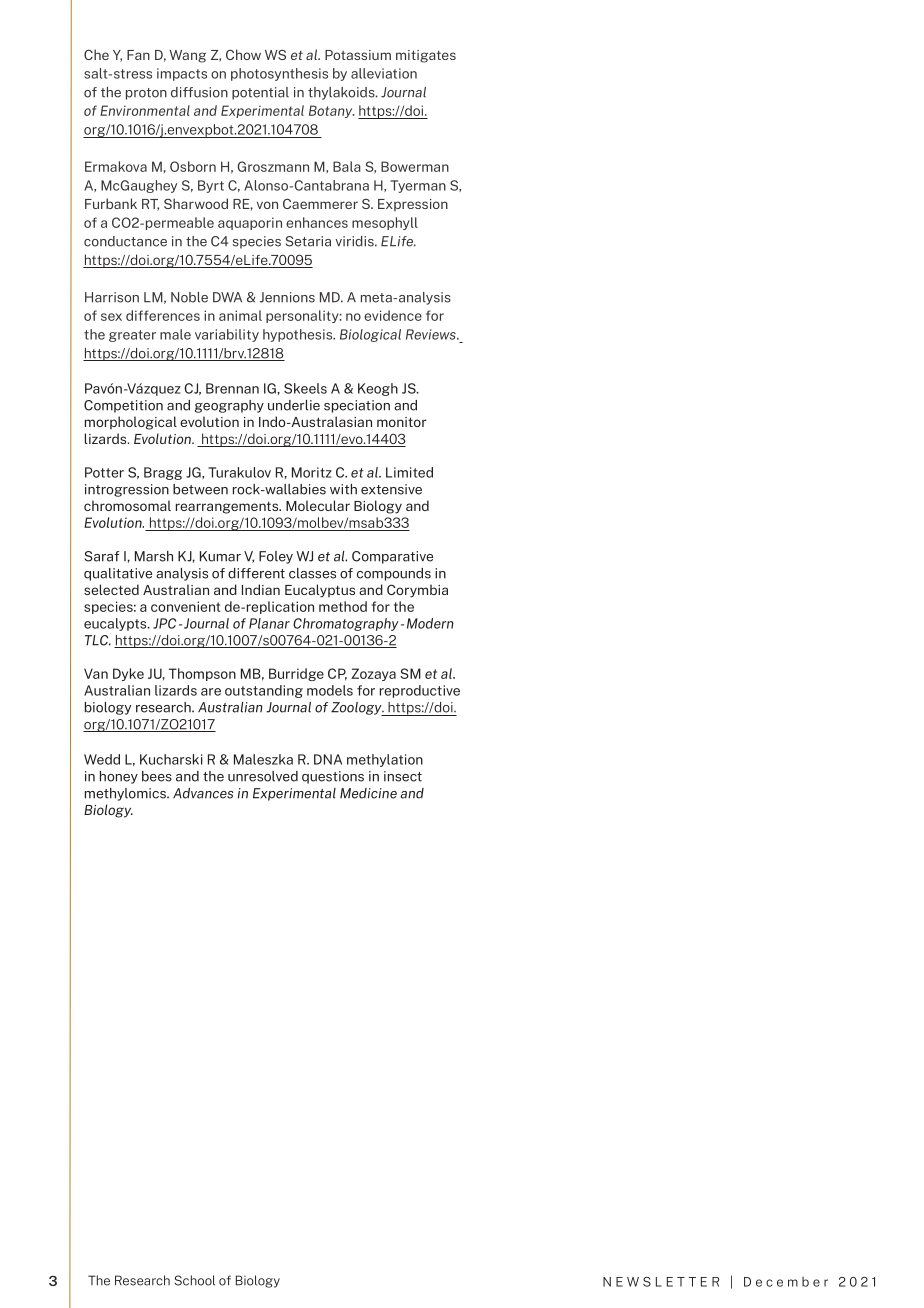 Image resolution: width=924 pixels, height=1308 pixels. I want to click on Expression, so click(413, 205).
